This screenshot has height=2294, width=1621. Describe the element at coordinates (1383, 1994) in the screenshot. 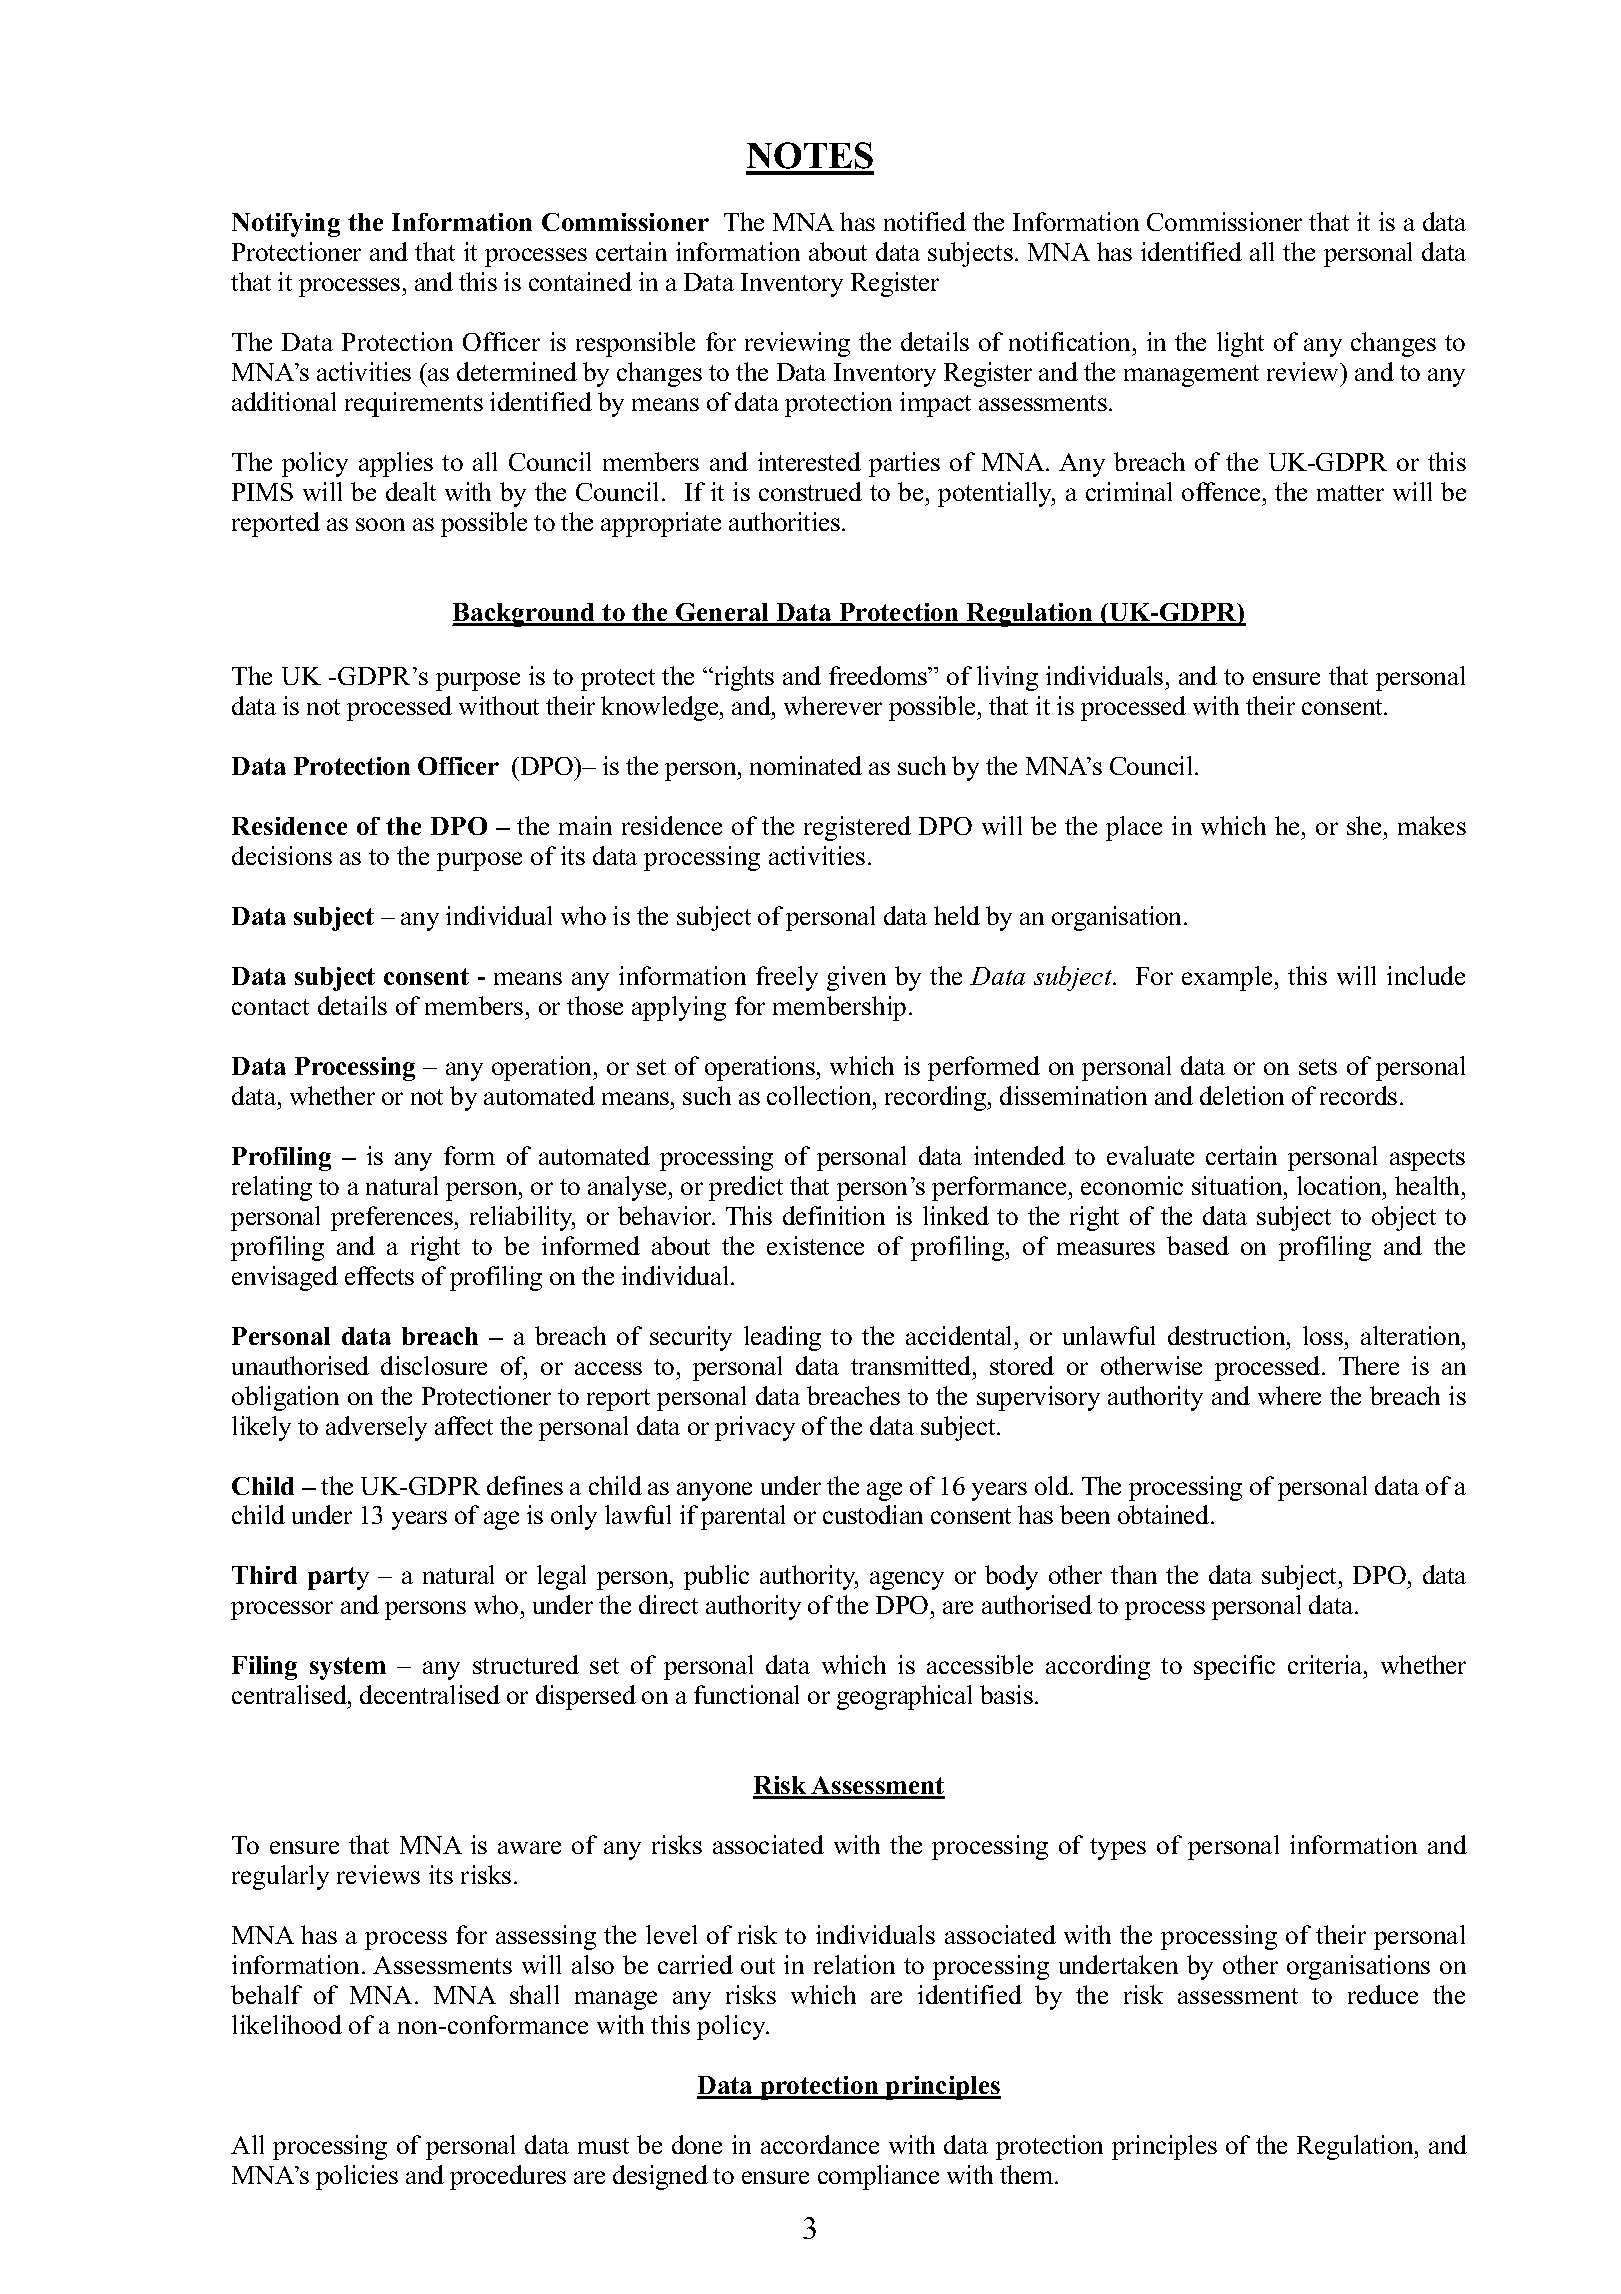

I see `reduce` at that location.
